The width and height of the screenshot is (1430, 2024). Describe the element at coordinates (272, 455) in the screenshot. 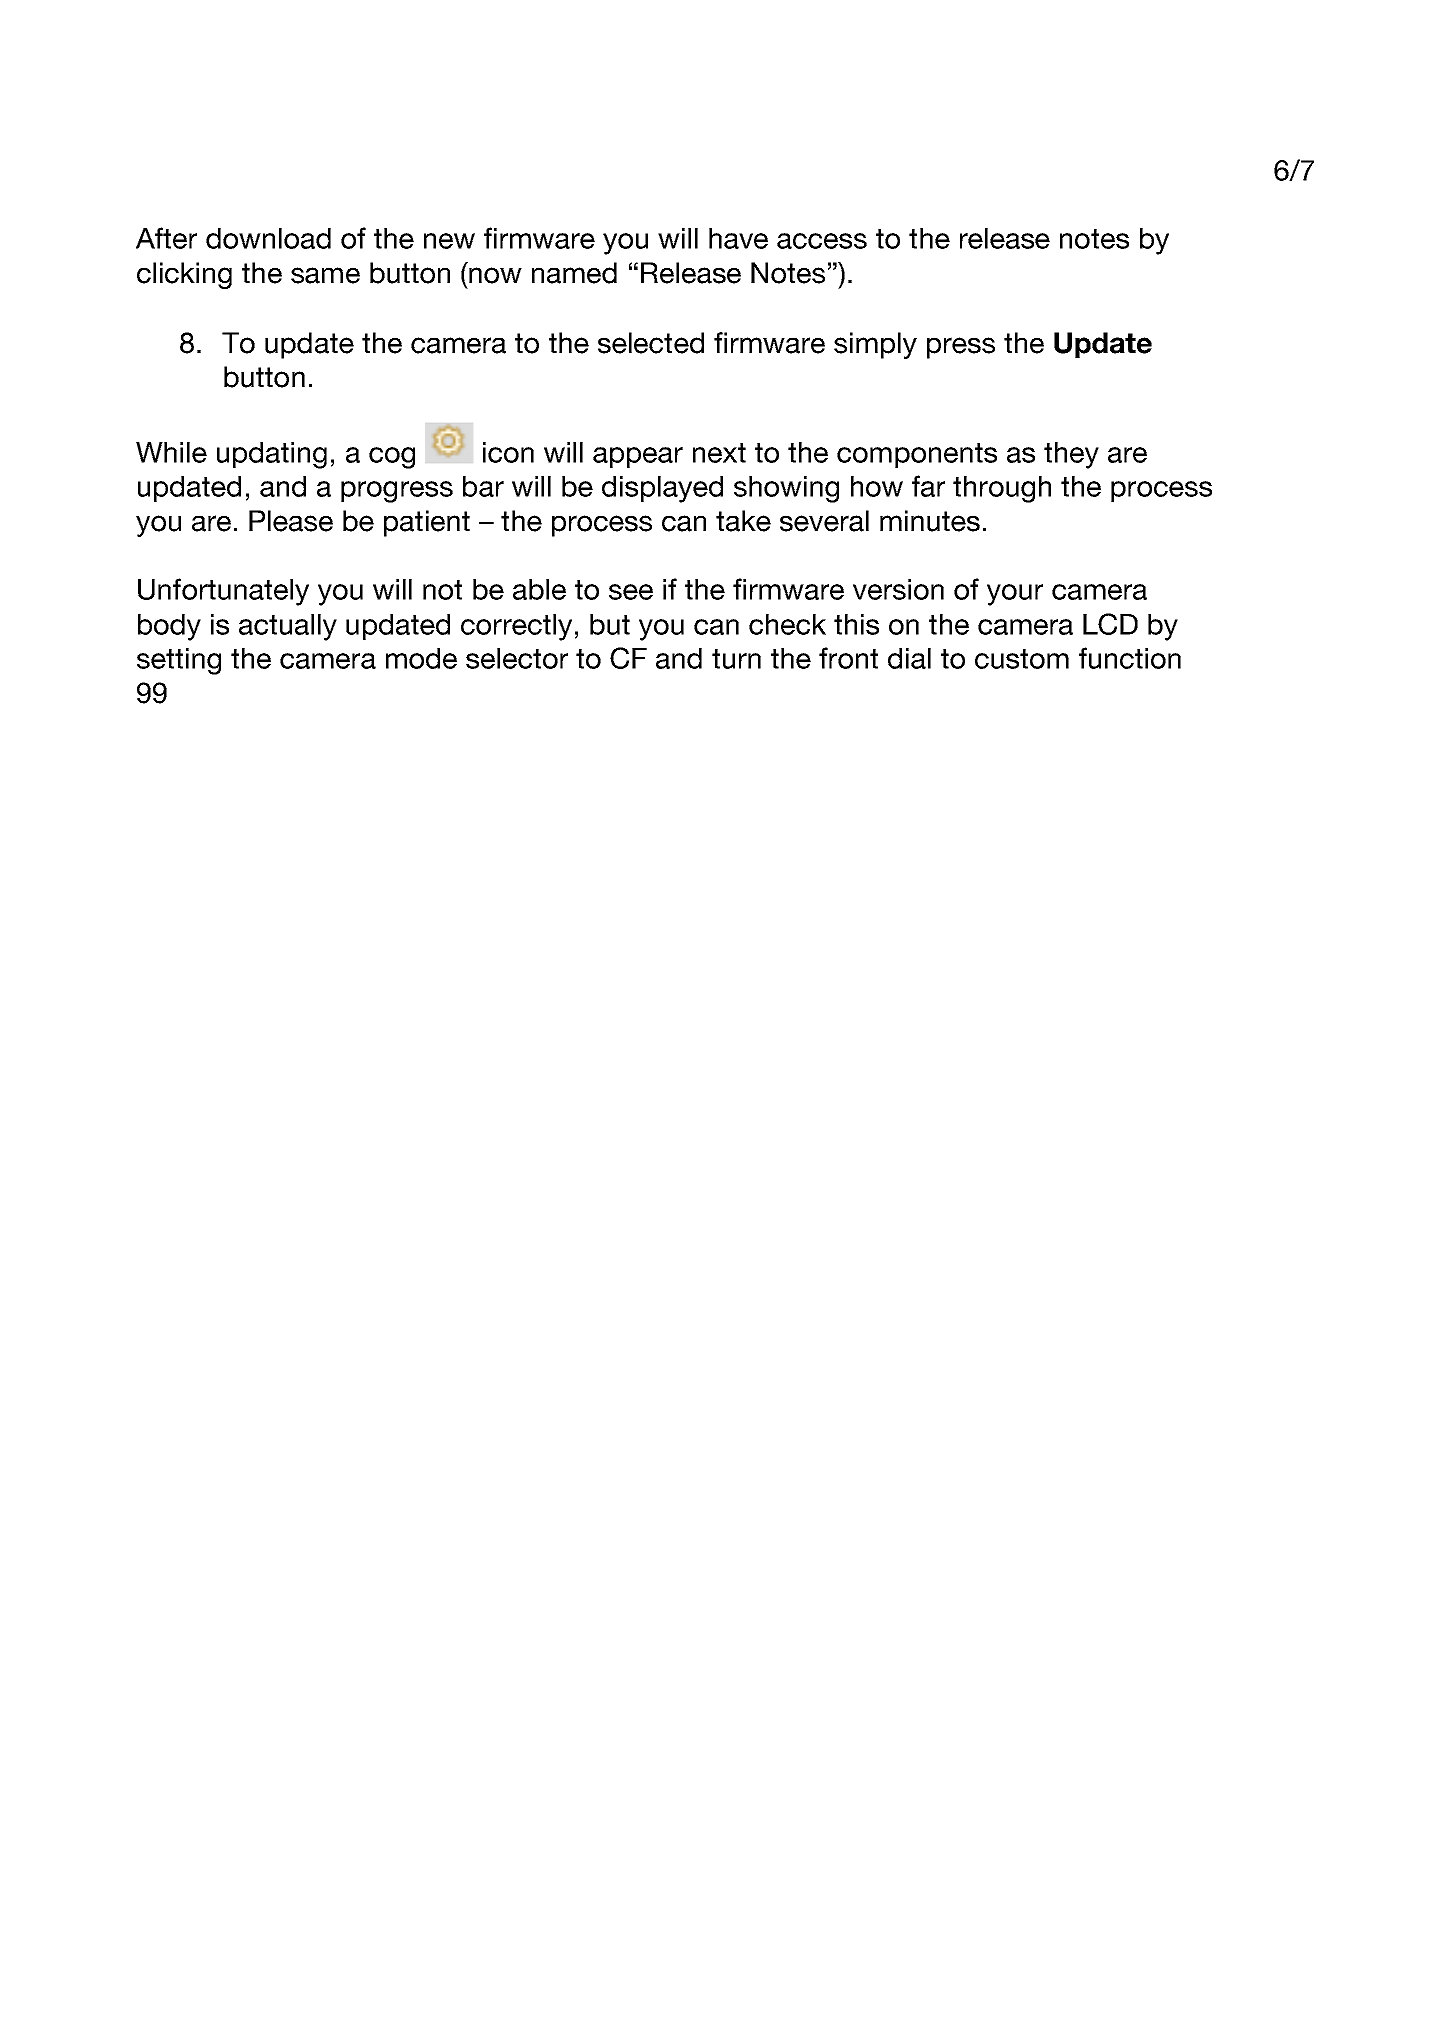

I see `updating` at that location.
